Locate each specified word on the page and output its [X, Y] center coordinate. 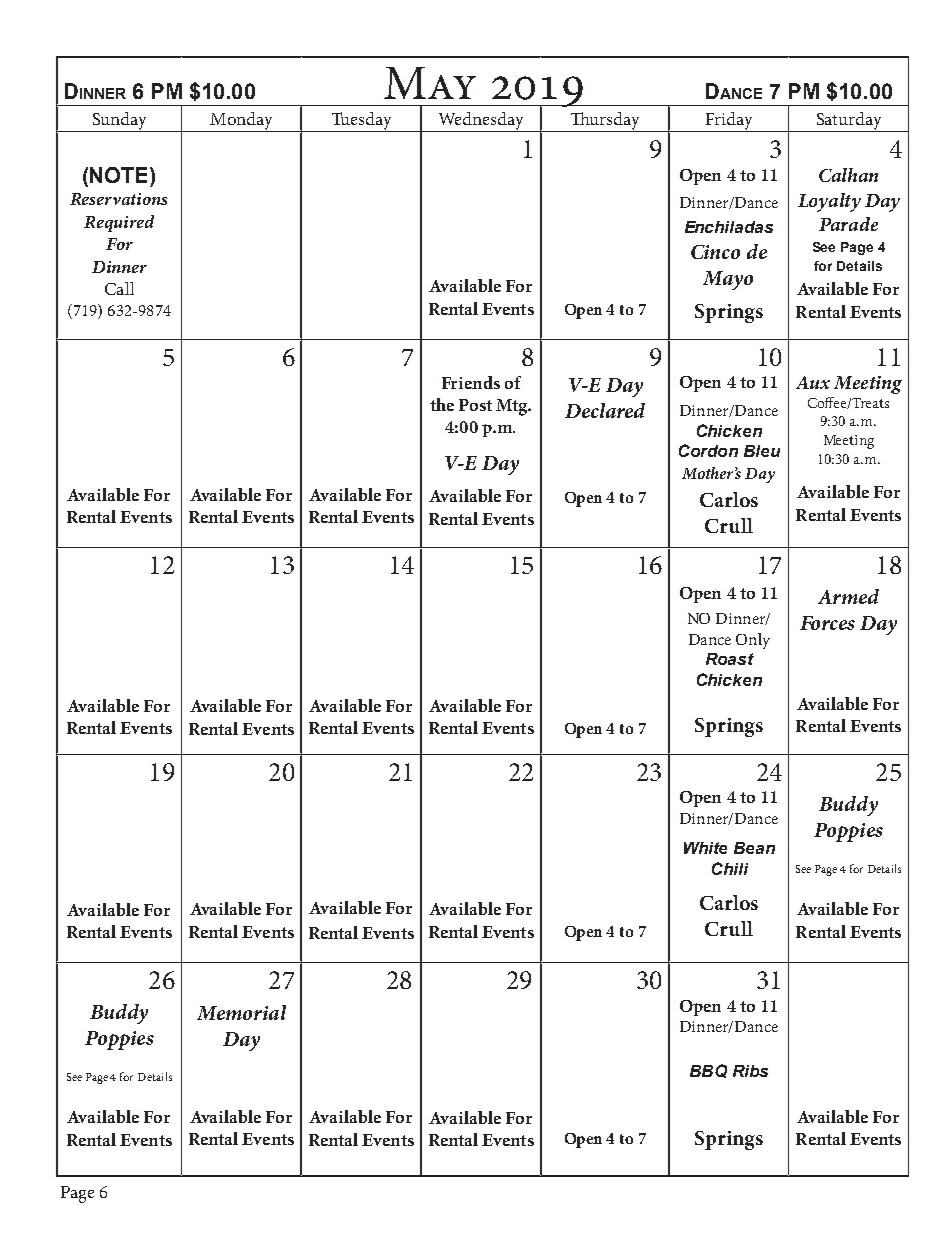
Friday [729, 122]
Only [753, 641]
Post [475, 405]
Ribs [750, 1071]
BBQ [708, 1071]
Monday [241, 122]
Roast [730, 659]
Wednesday [481, 122]
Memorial [241, 1012]
